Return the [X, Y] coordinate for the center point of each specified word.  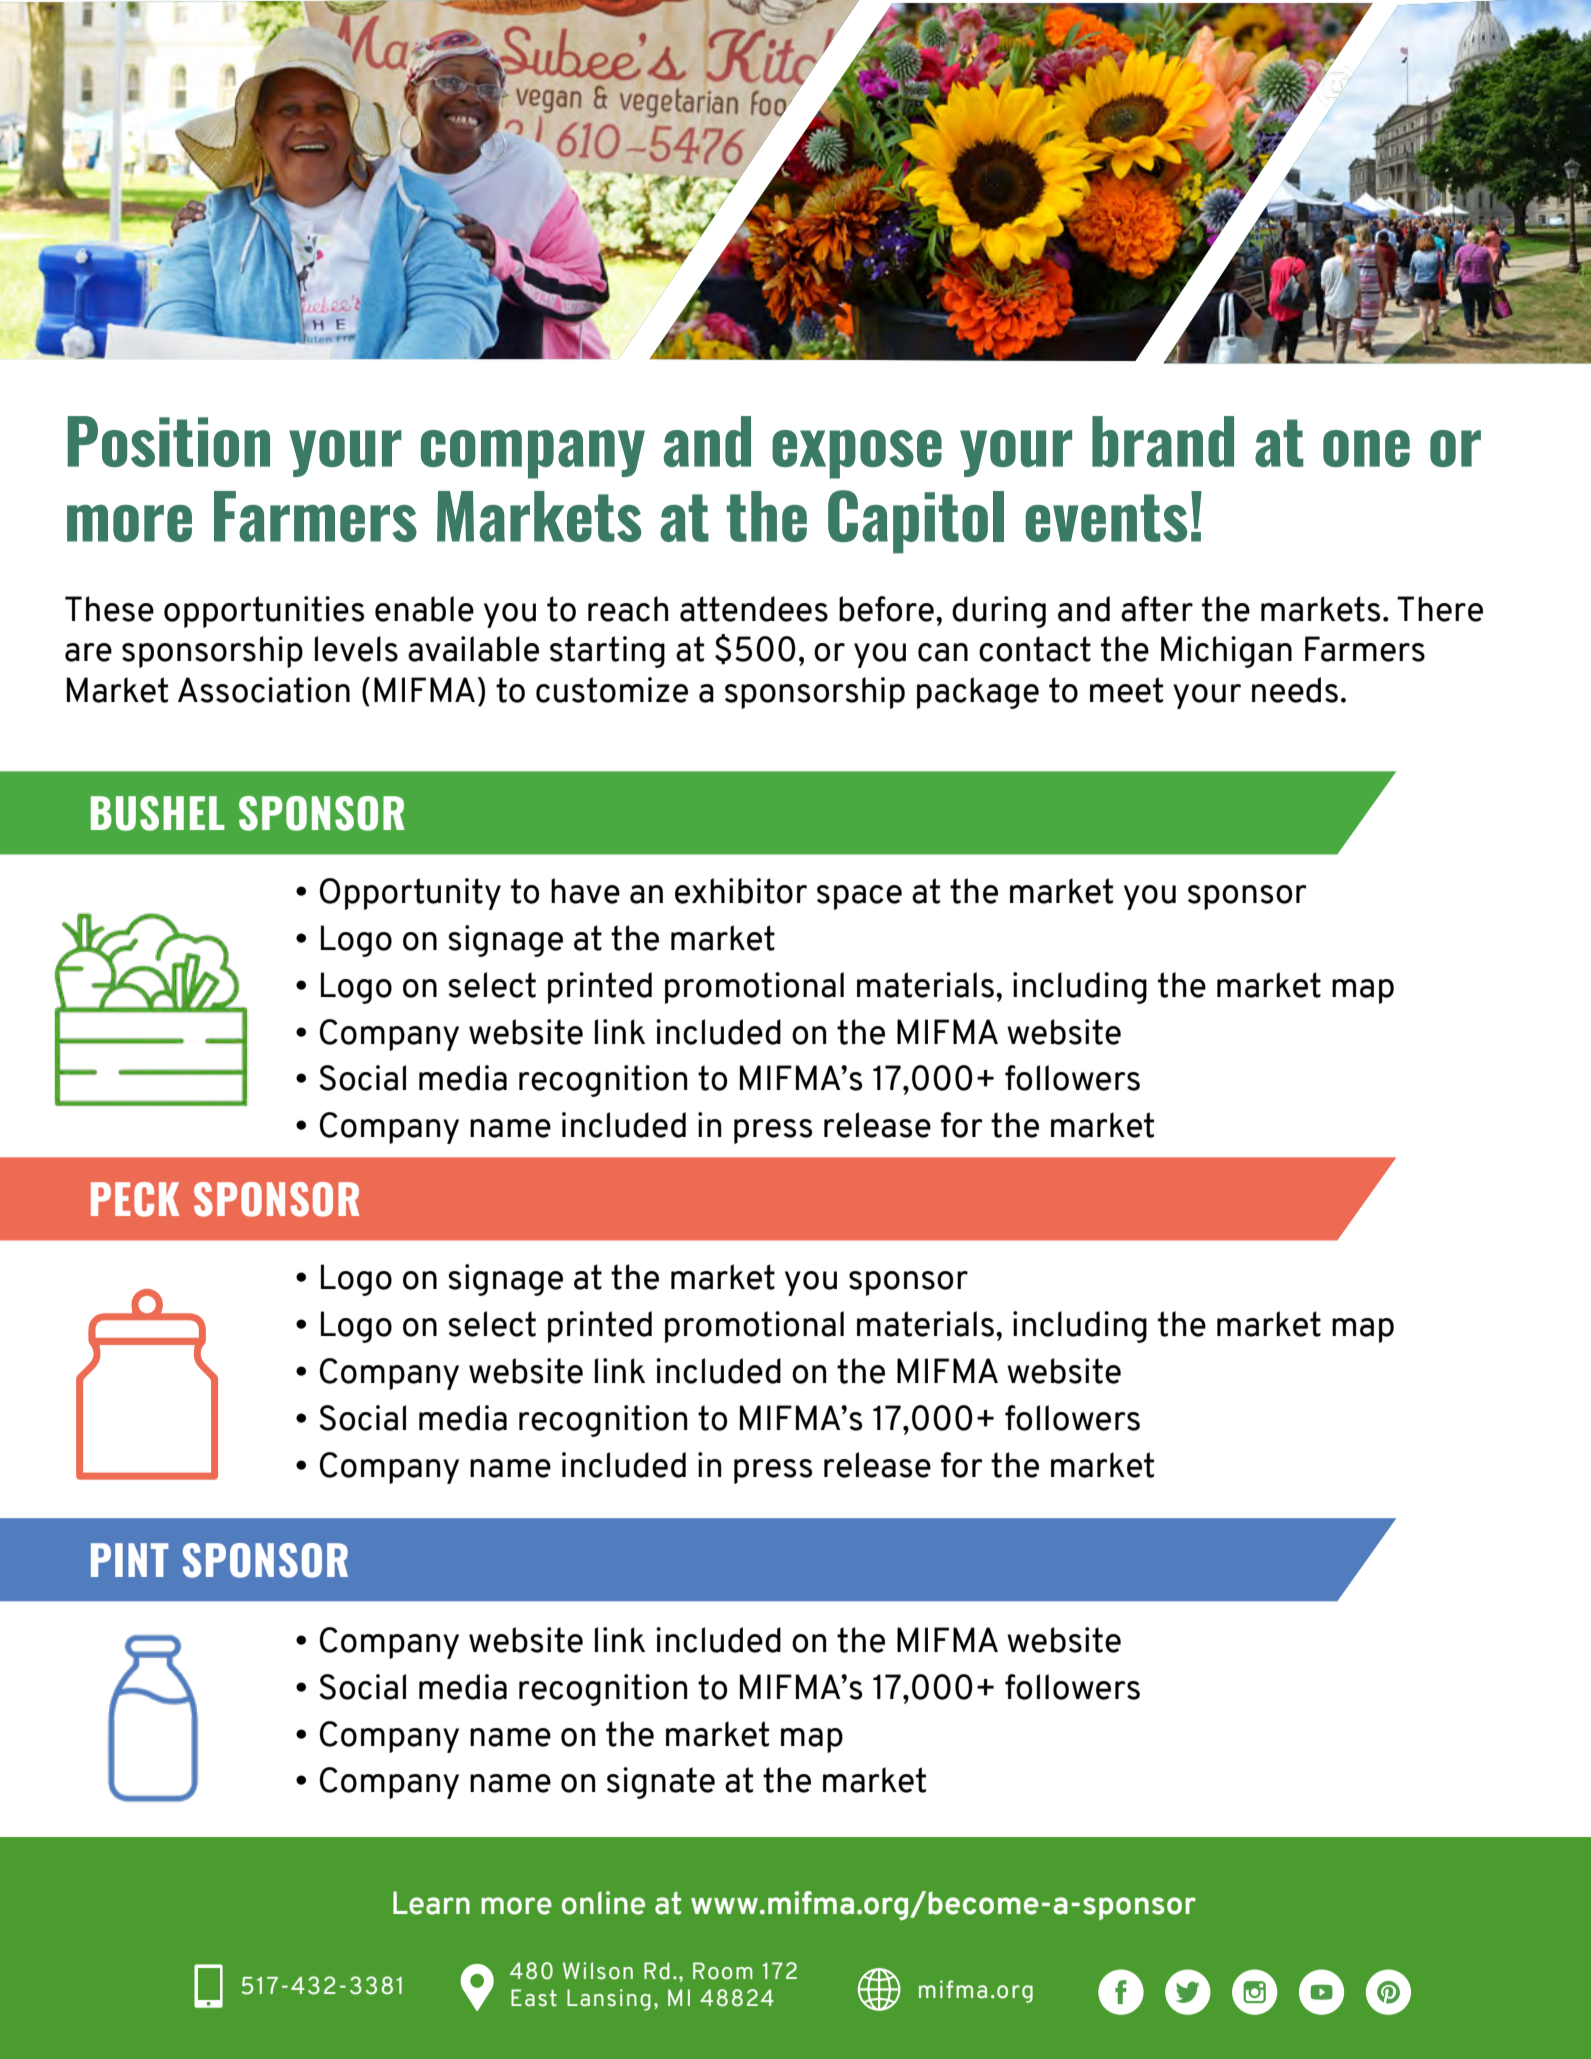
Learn [431, 1903]
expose [857, 454]
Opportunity [410, 894]
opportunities [264, 612]
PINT [130, 1560]
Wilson [598, 1971]
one [1366, 448]
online [603, 1903]
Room [723, 1971]
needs [1295, 690]
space [859, 897]
